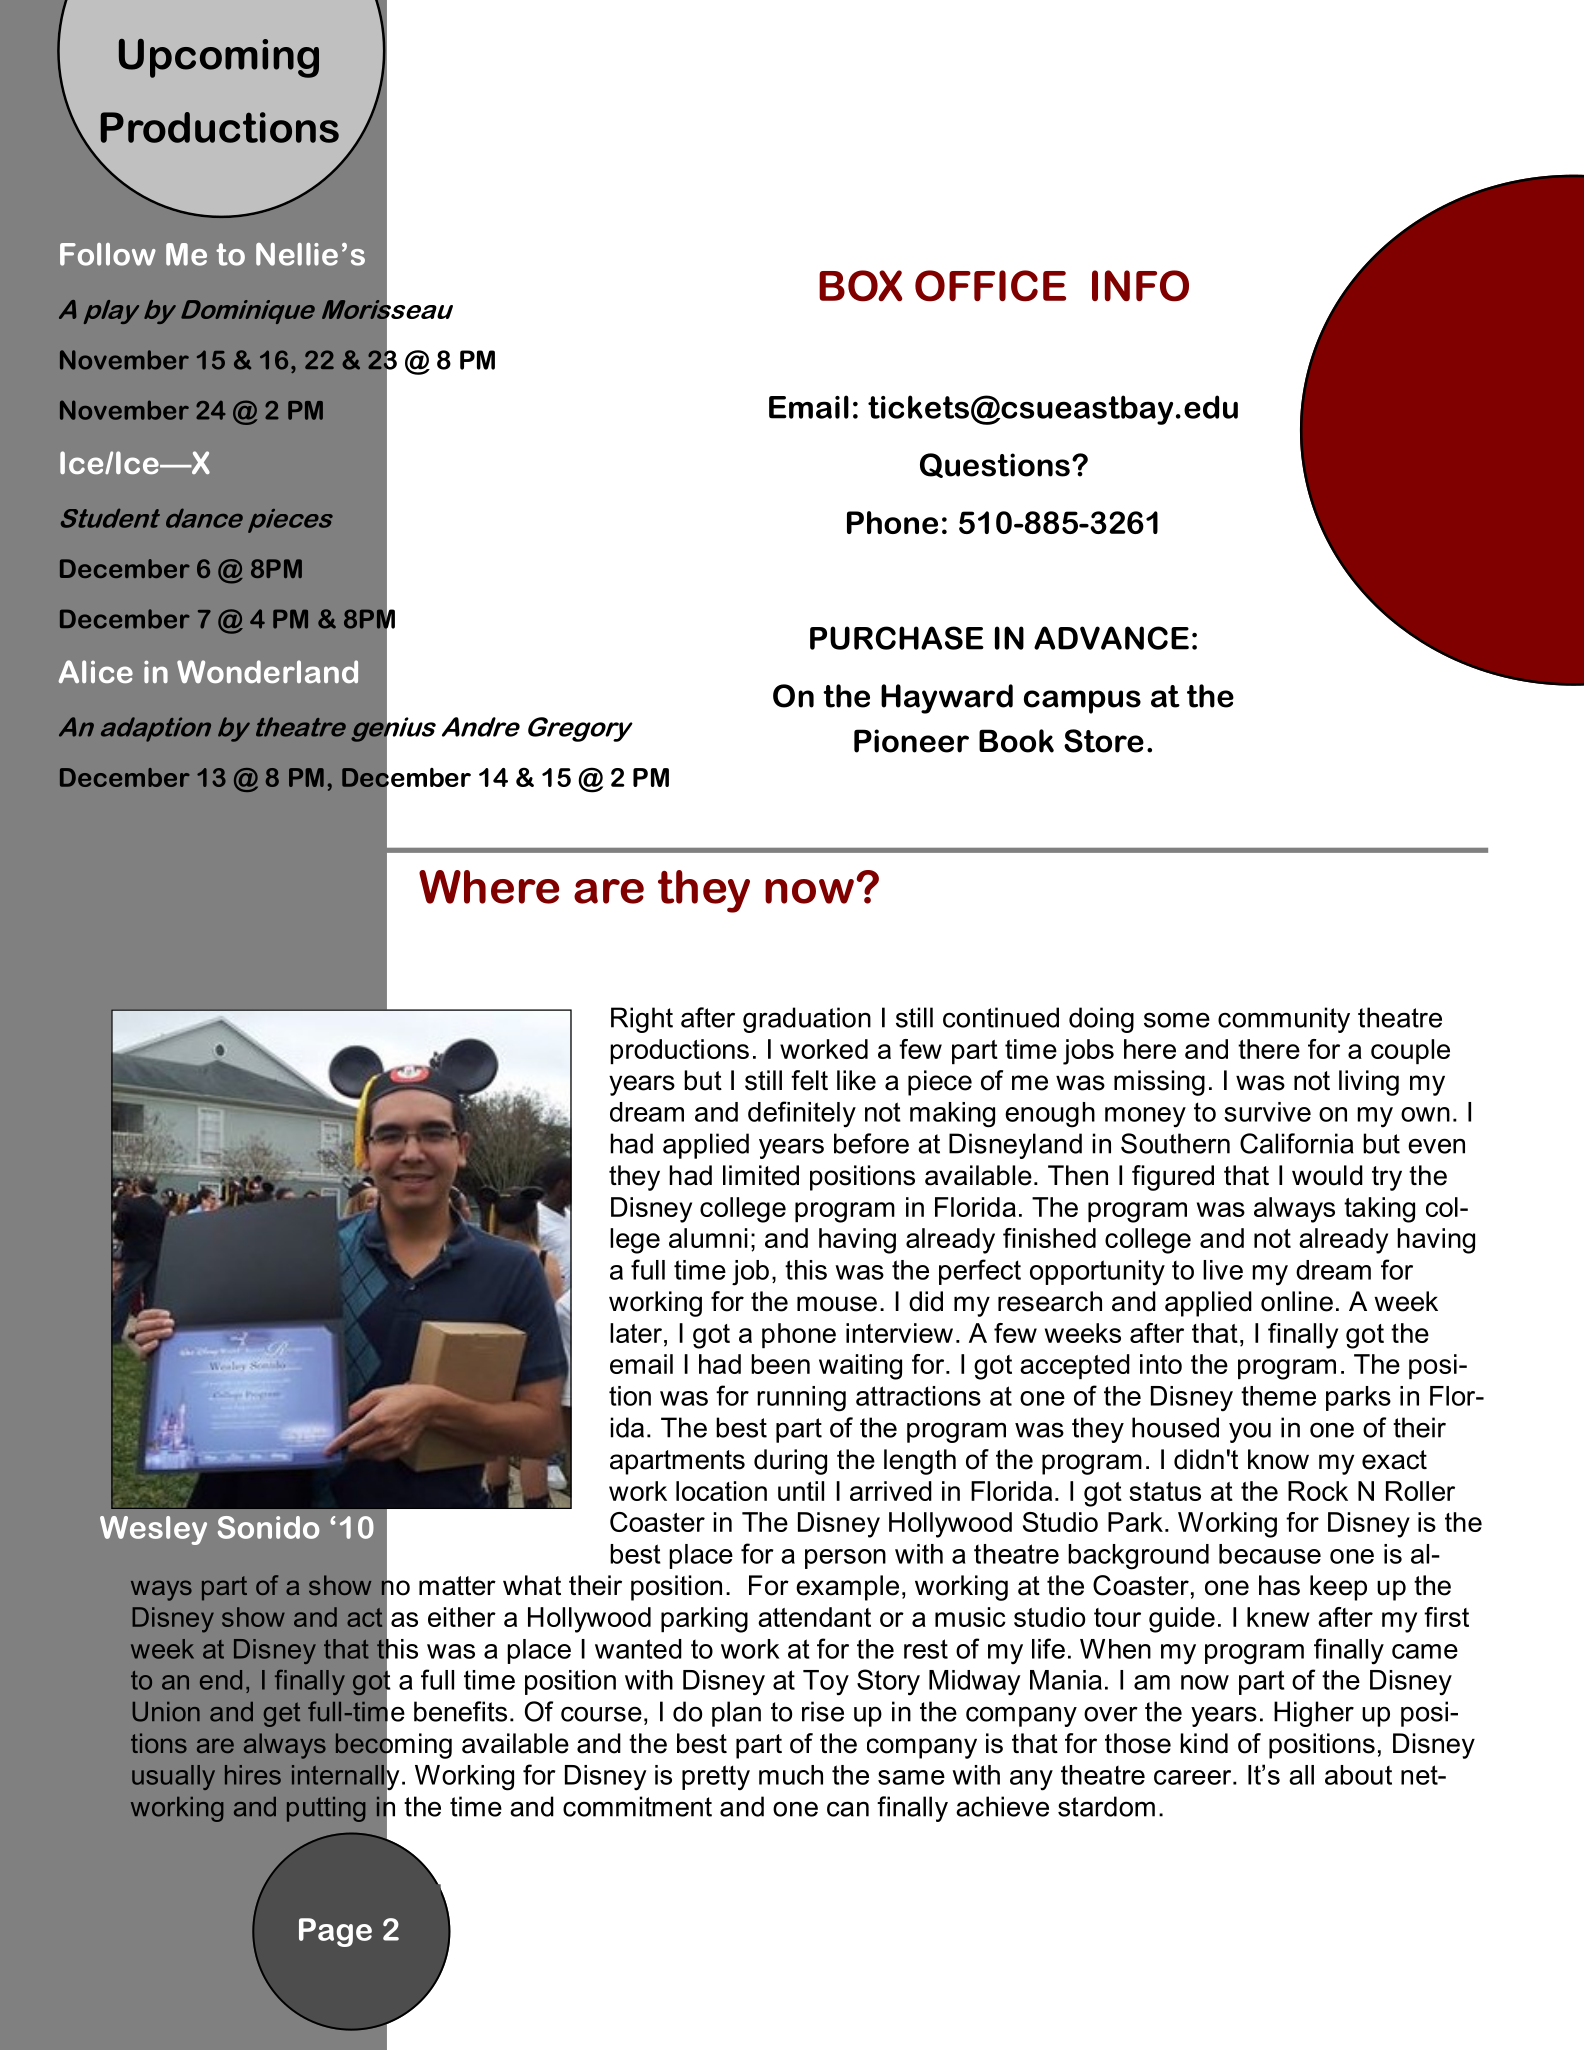 Image resolution: width=1584 pixels, height=2050 pixels. I want to click on Page, so click(335, 1932).
